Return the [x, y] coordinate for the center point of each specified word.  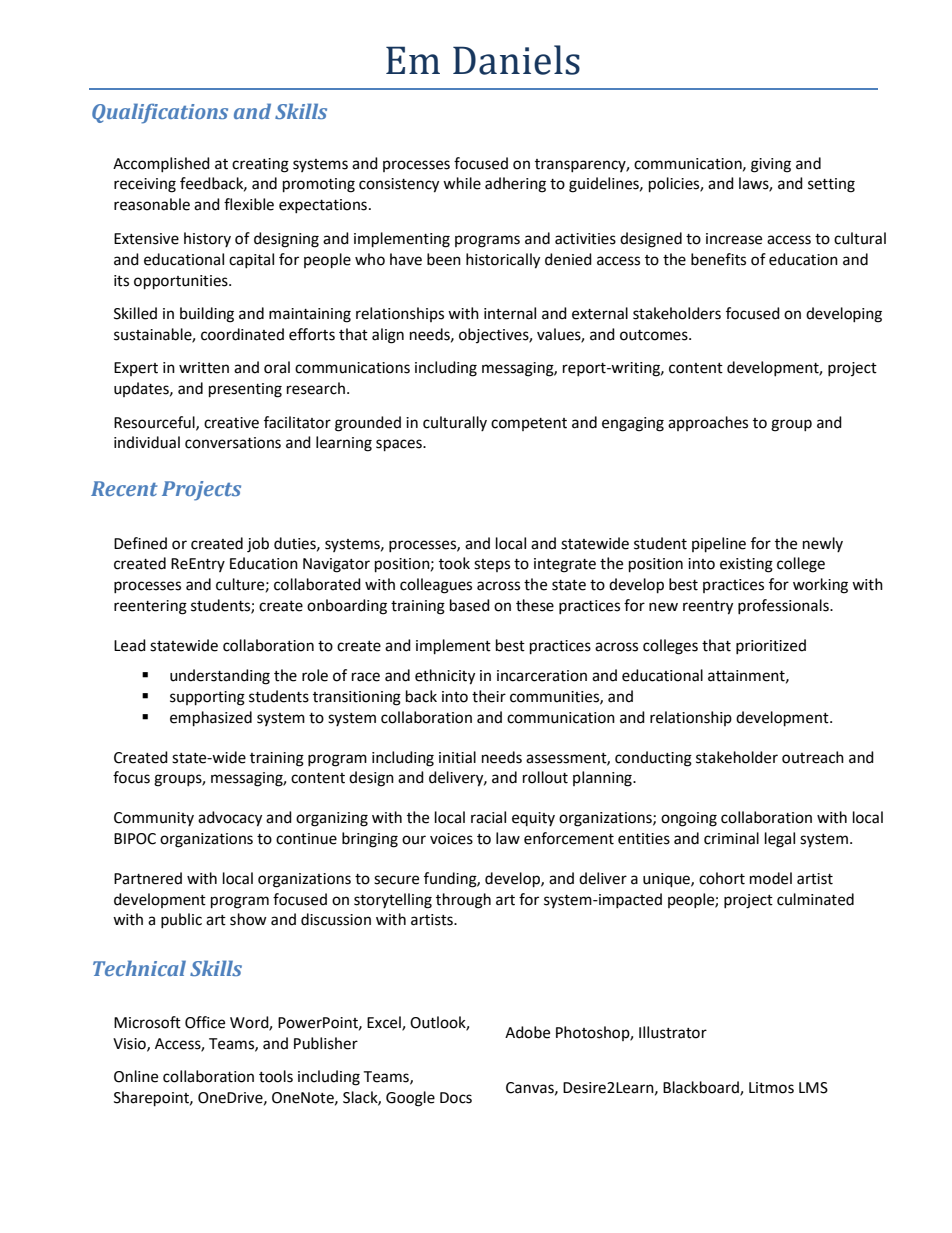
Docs [456, 1098]
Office [205, 1022]
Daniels [516, 60]
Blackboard [702, 1088]
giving [771, 165]
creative [231, 423]
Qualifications [160, 113]
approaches [708, 423]
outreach [813, 757]
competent [529, 424]
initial [457, 757]
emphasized [211, 719]
